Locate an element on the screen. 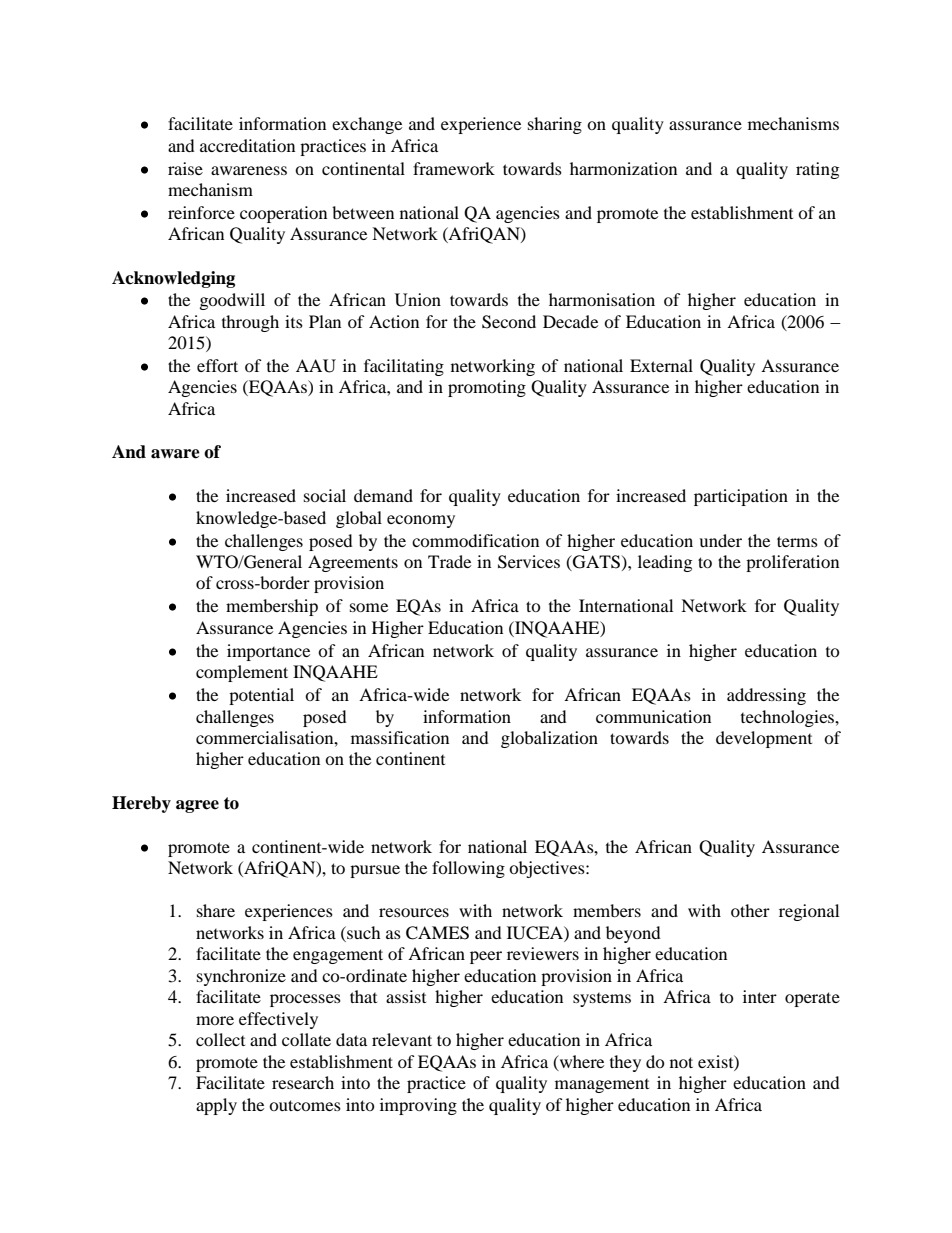 Image resolution: width=952 pixels, height=1233 pixels. rating is located at coordinates (817, 170).
